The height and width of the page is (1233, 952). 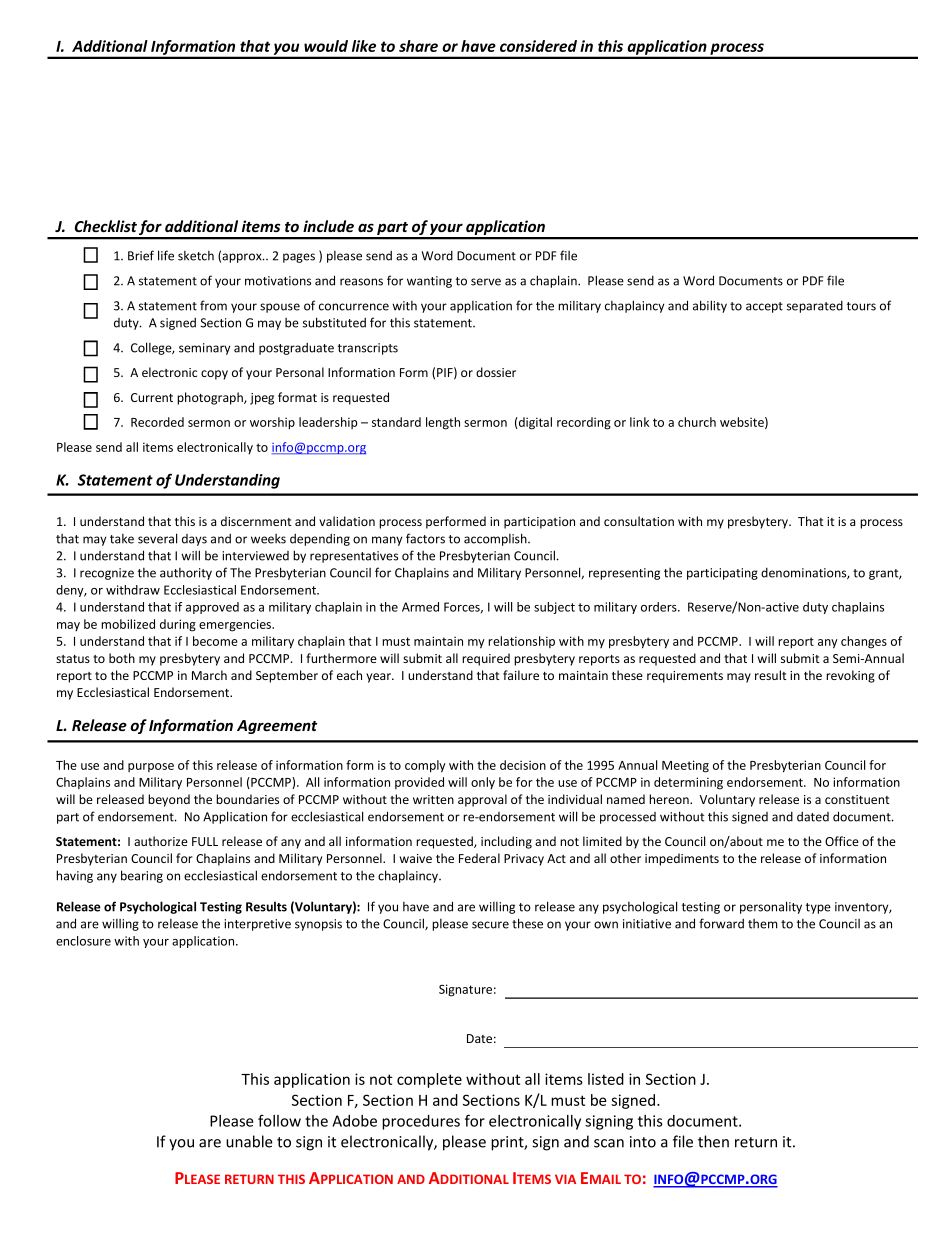 What do you see at coordinates (326, 46) in the page?
I see `would` at bounding box center [326, 46].
